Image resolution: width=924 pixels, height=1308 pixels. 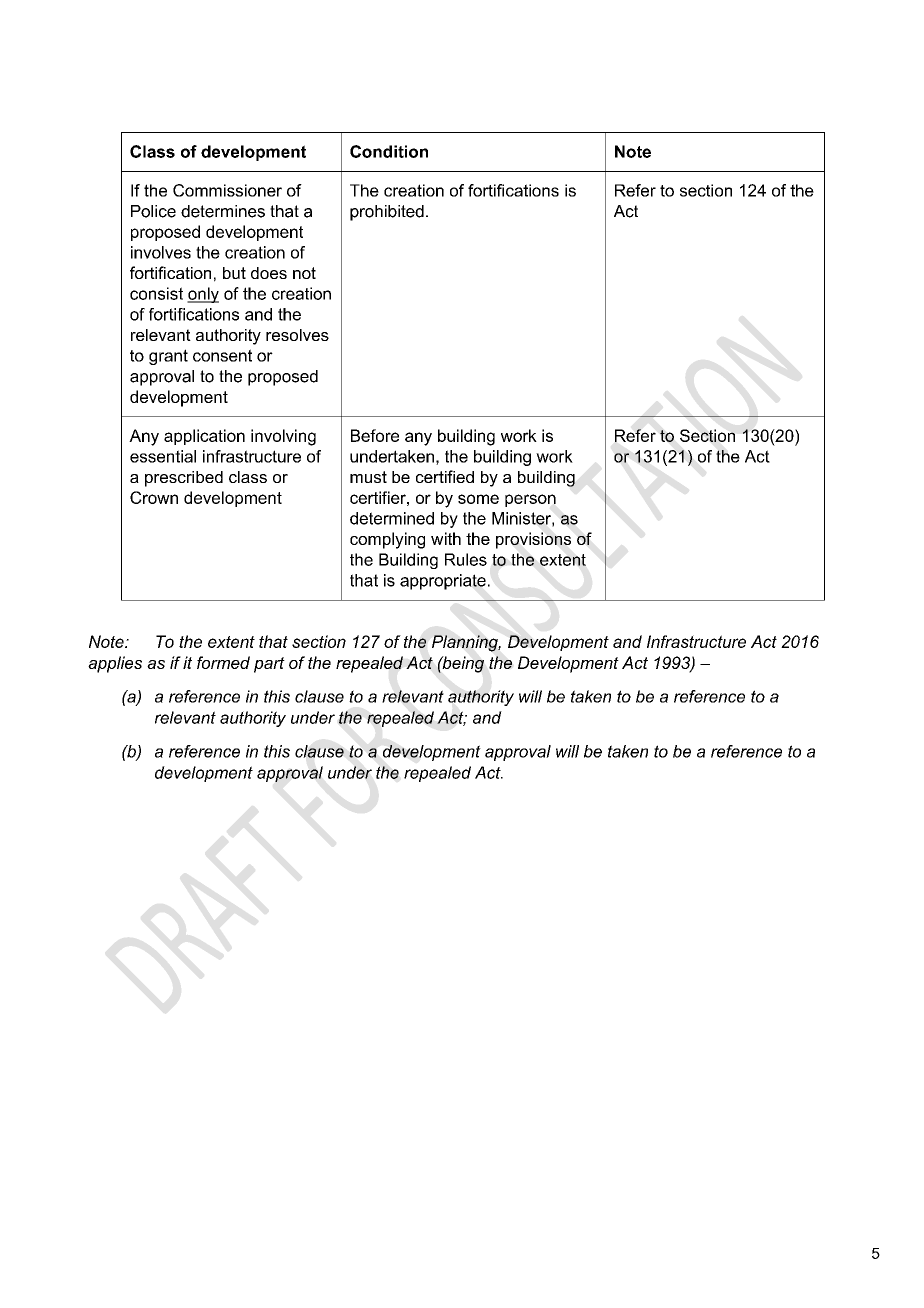 What do you see at coordinates (389, 151) in the screenshot?
I see `Condition` at bounding box center [389, 151].
